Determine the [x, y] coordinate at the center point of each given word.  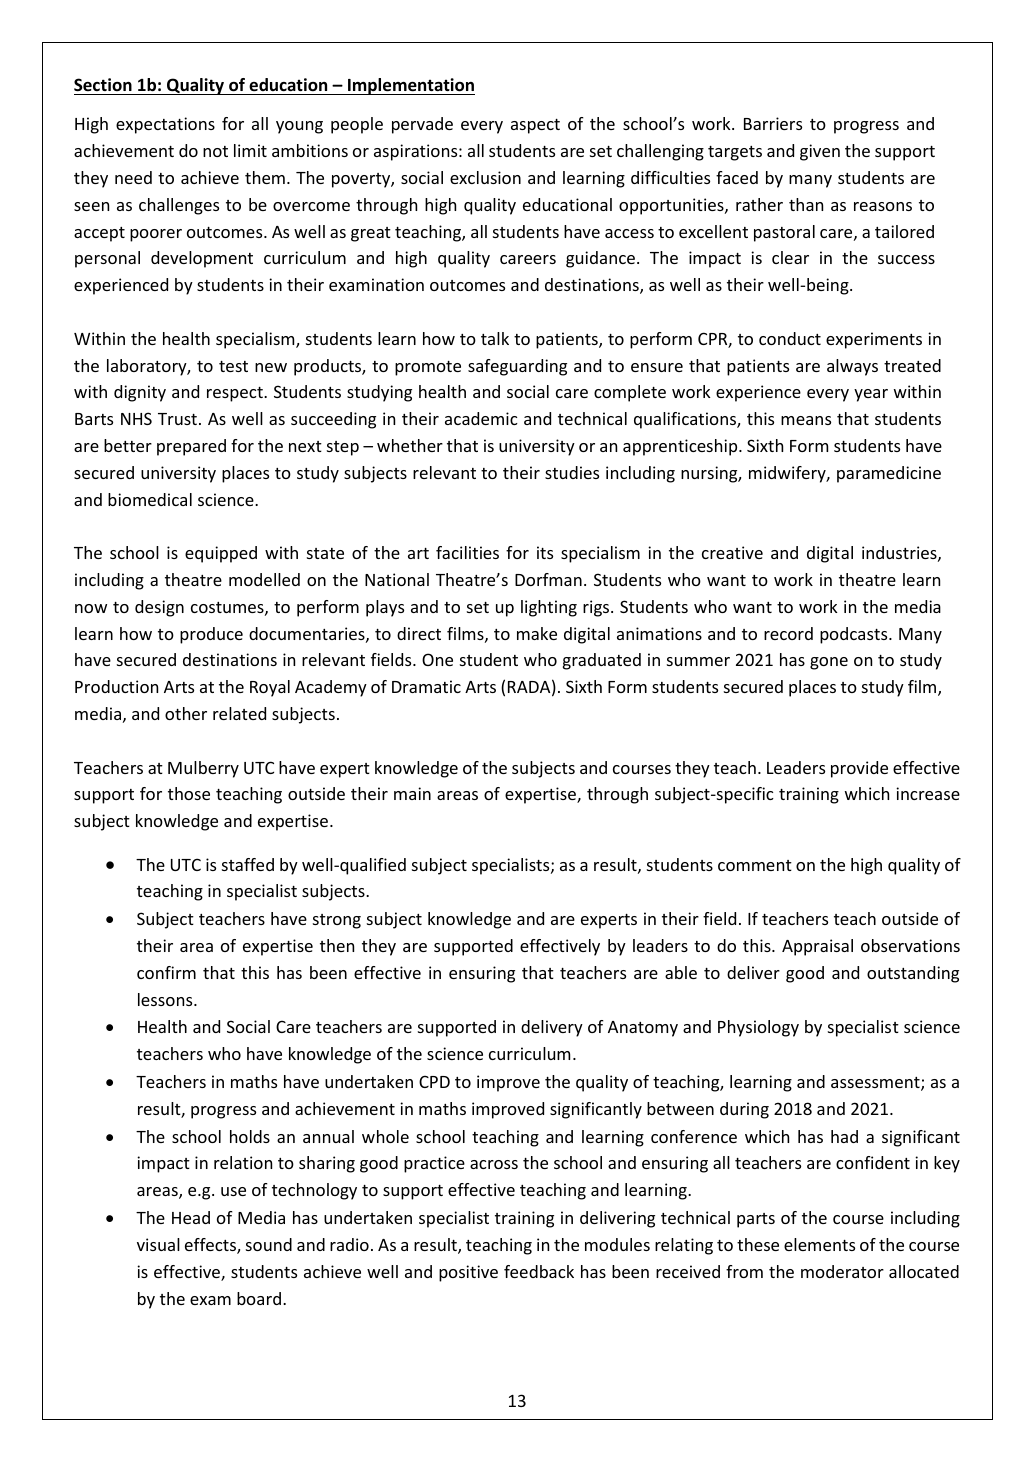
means [806, 420]
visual [158, 1244]
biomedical [150, 499]
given [820, 152]
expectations [165, 125]
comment [755, 865]
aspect [535, 126]
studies [572, 472]
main [412, 793]
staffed [248, 864]
